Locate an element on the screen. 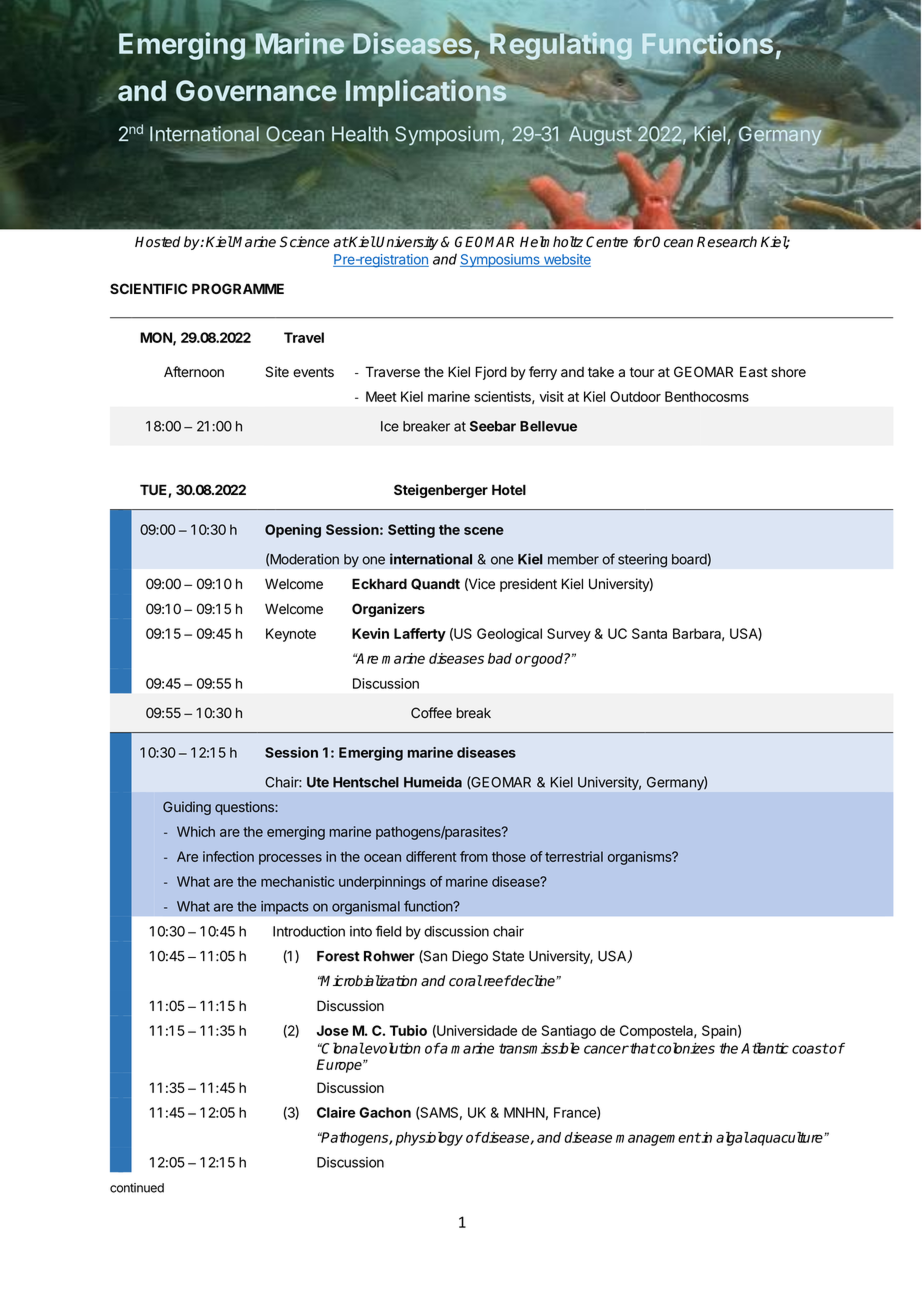 This screenshot has height=1308, width=924. continued is located at coordinates (137, 1188).
